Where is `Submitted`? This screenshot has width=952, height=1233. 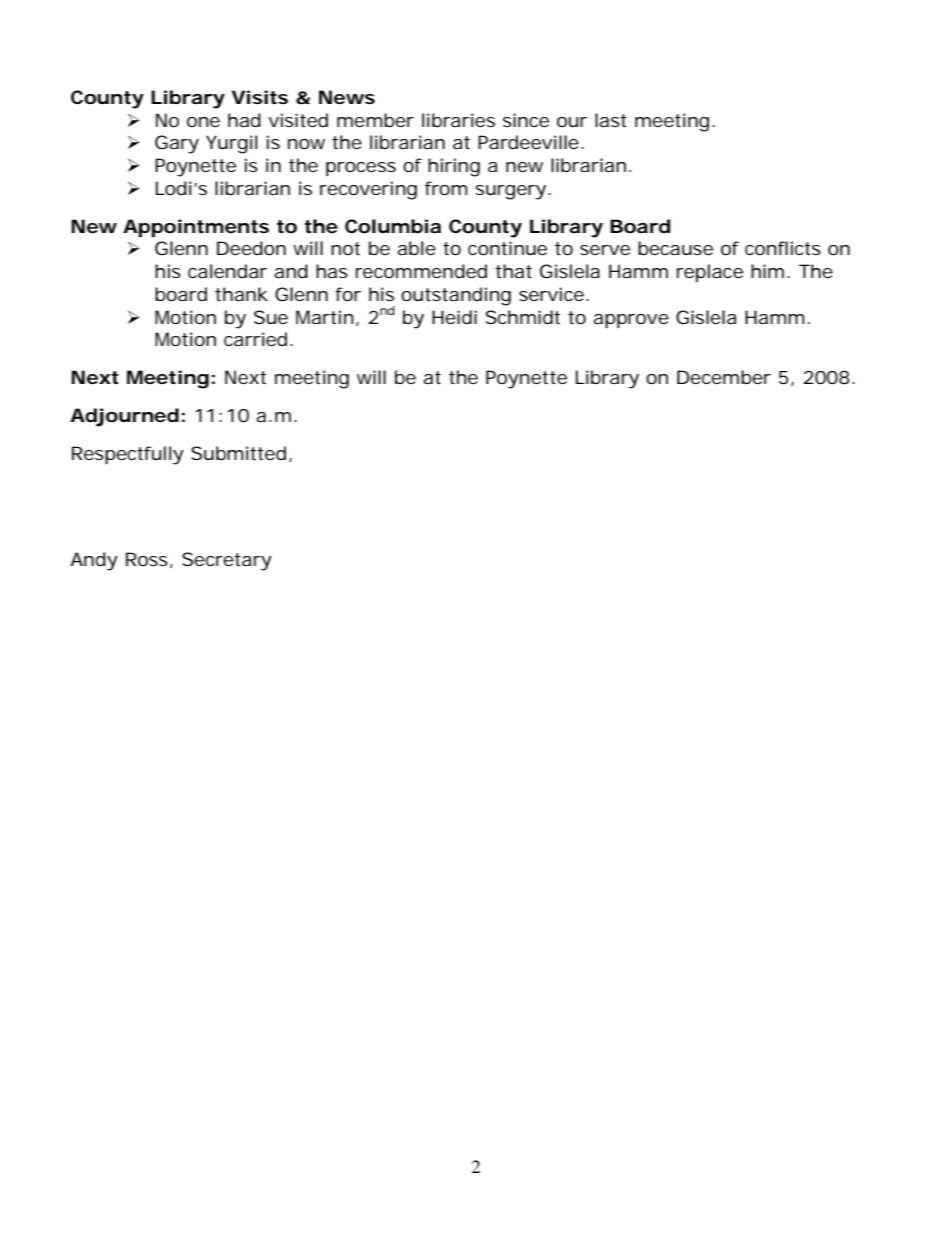
Submitted is located at coordinates (238, 453).
